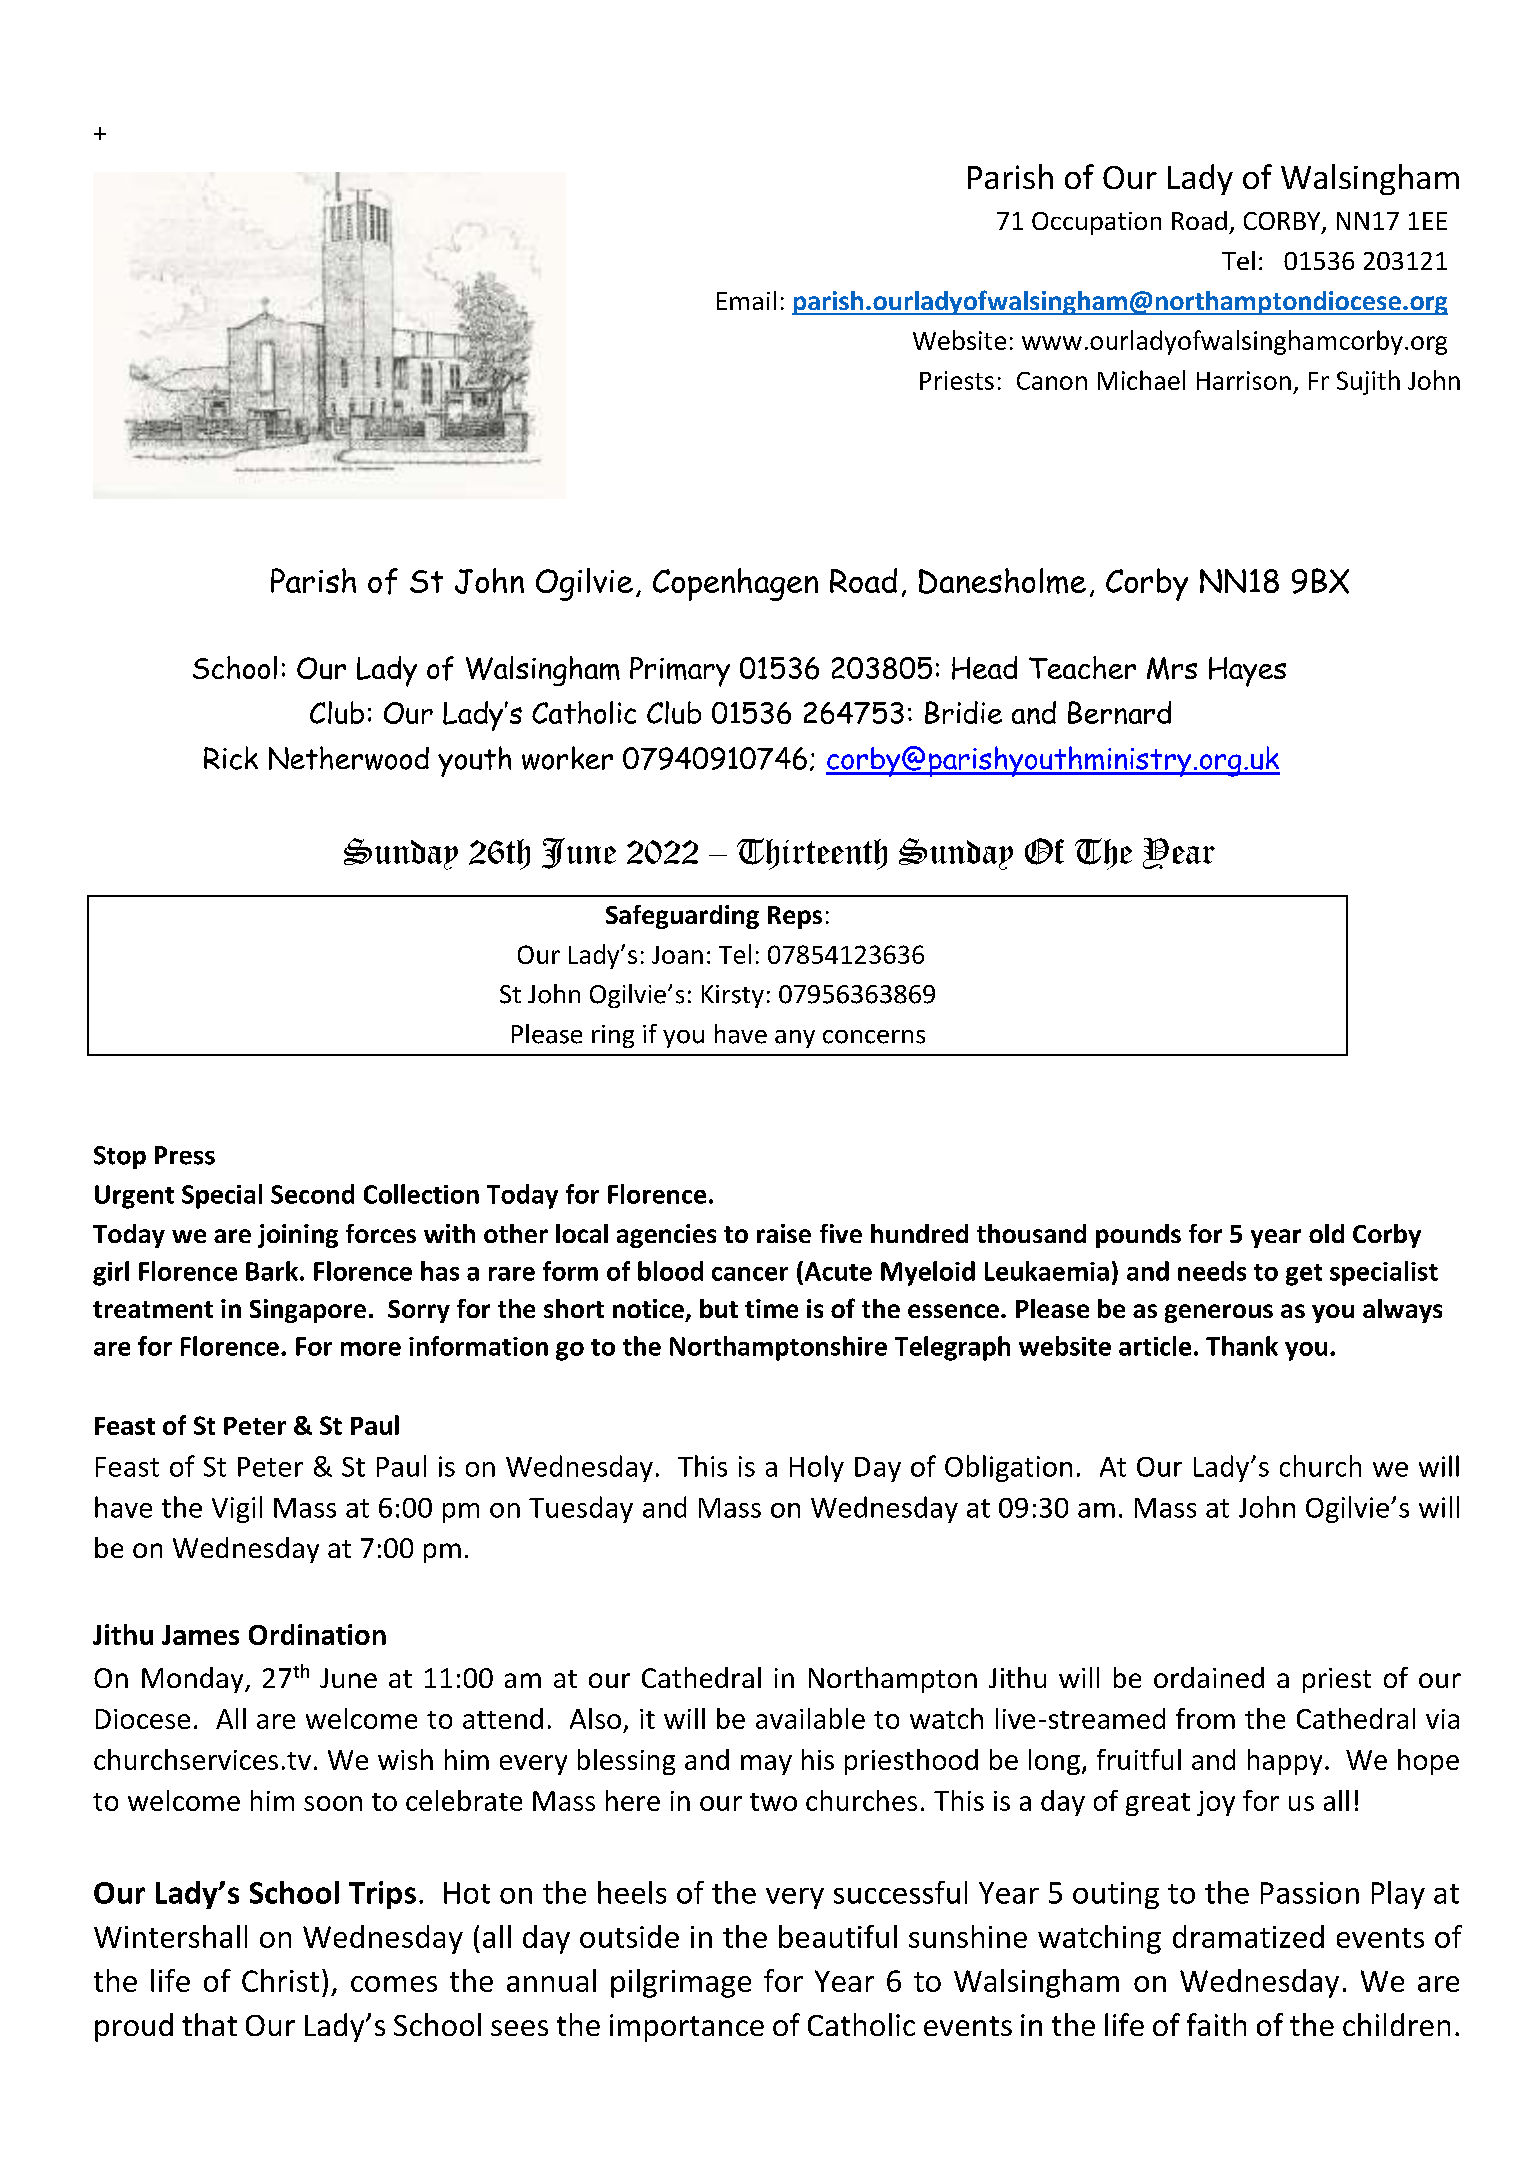 This page has width=1538, height=2175. What do you see at coordinates (838, 1936) in the page?
I see `beautiful` at bounding box center [838, 1936].
